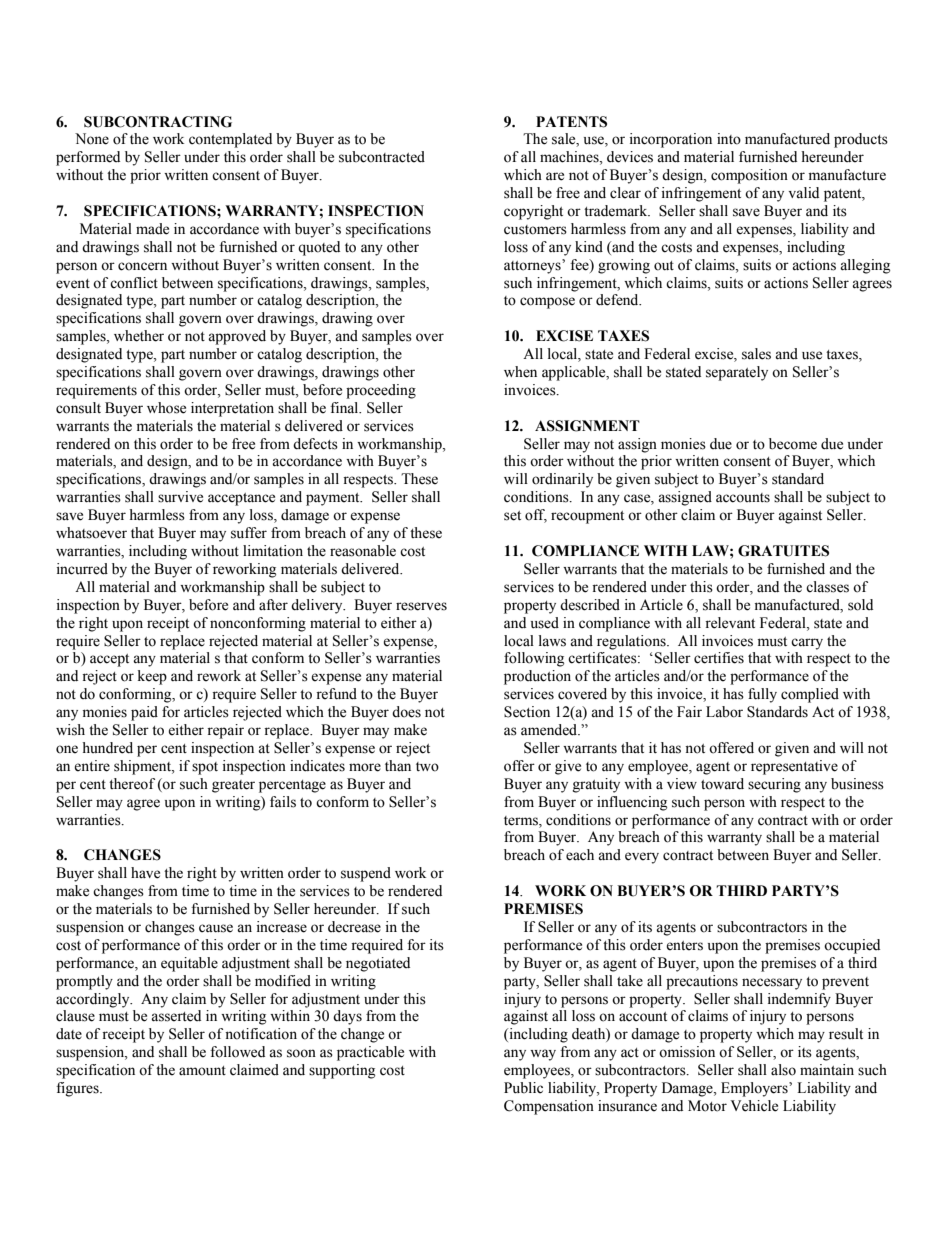  I want to click on also, so click(783, 1070).
